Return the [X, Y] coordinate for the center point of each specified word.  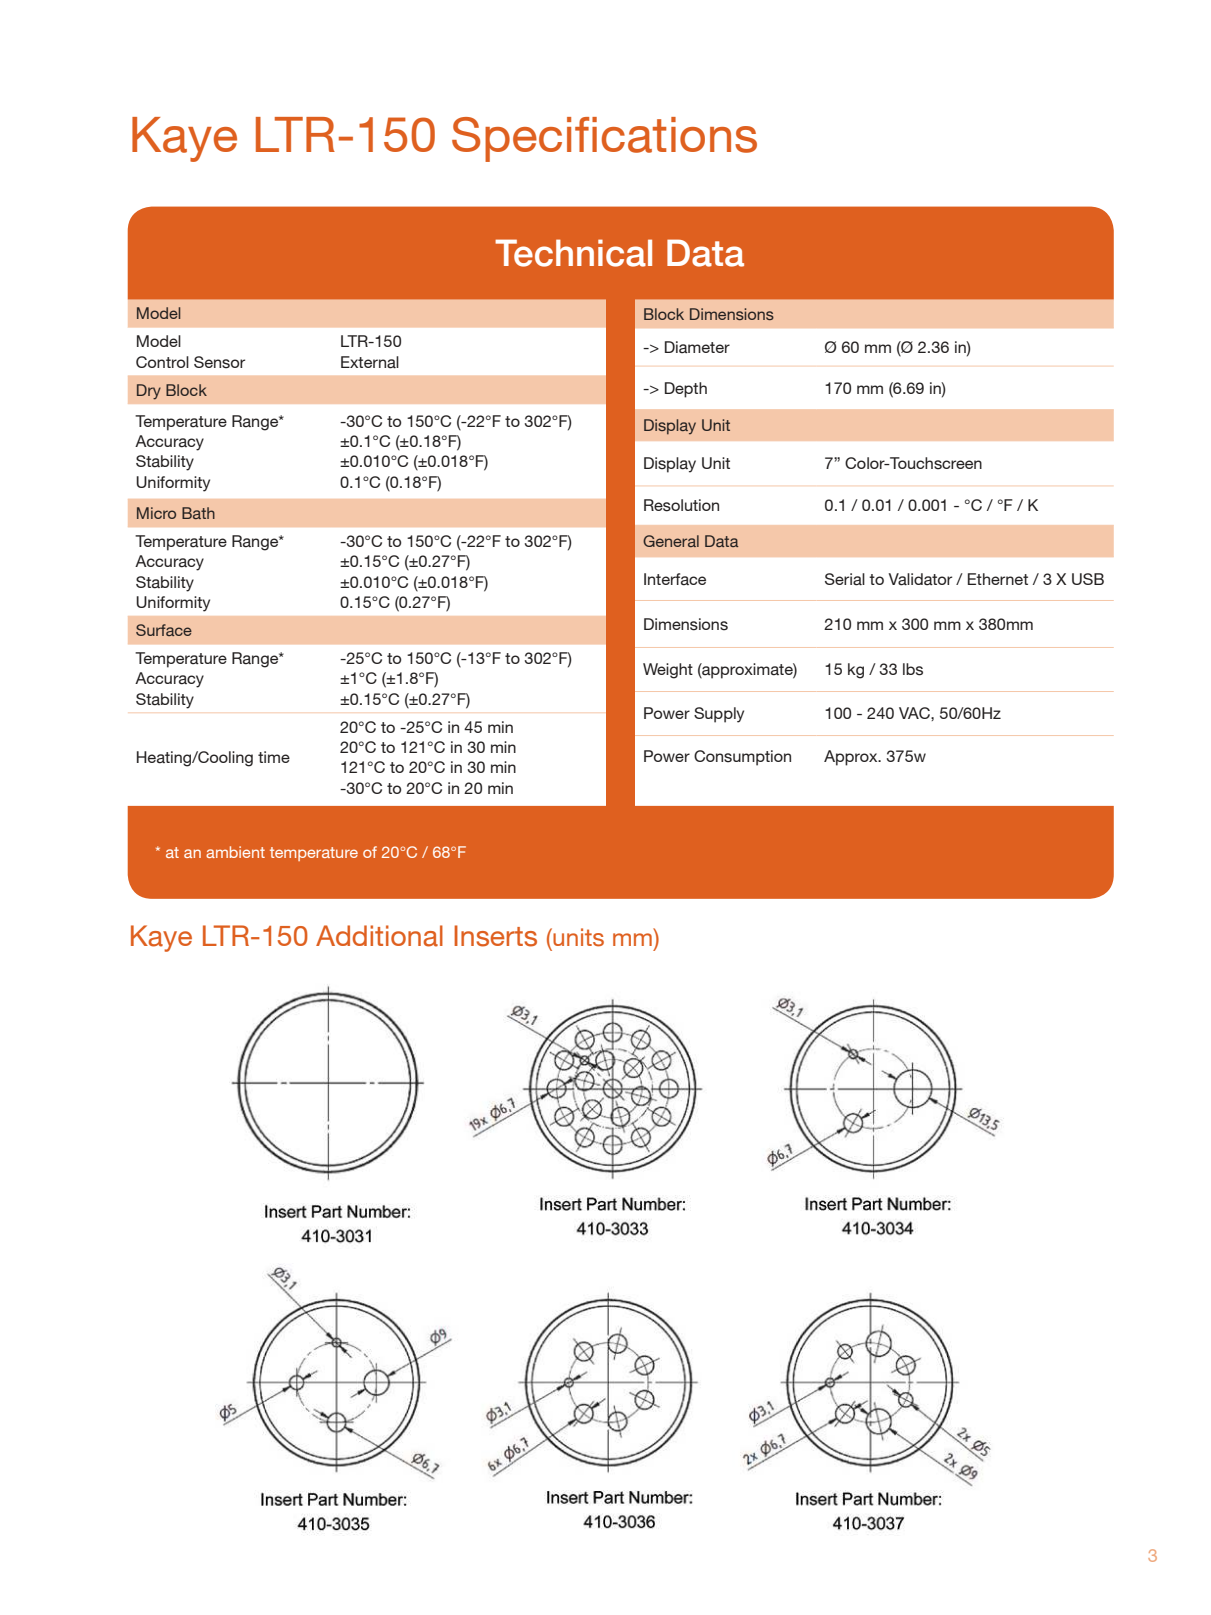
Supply [719, 715]
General [671, 541]
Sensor [219, 362]
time [274, 757]
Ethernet [998, 579]
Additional [379, 936]
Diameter [697, 347]
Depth [686, 390]
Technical [573, 253]
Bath [198, 513]
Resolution [681, 505]
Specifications [604, 139]
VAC [915, 713]
